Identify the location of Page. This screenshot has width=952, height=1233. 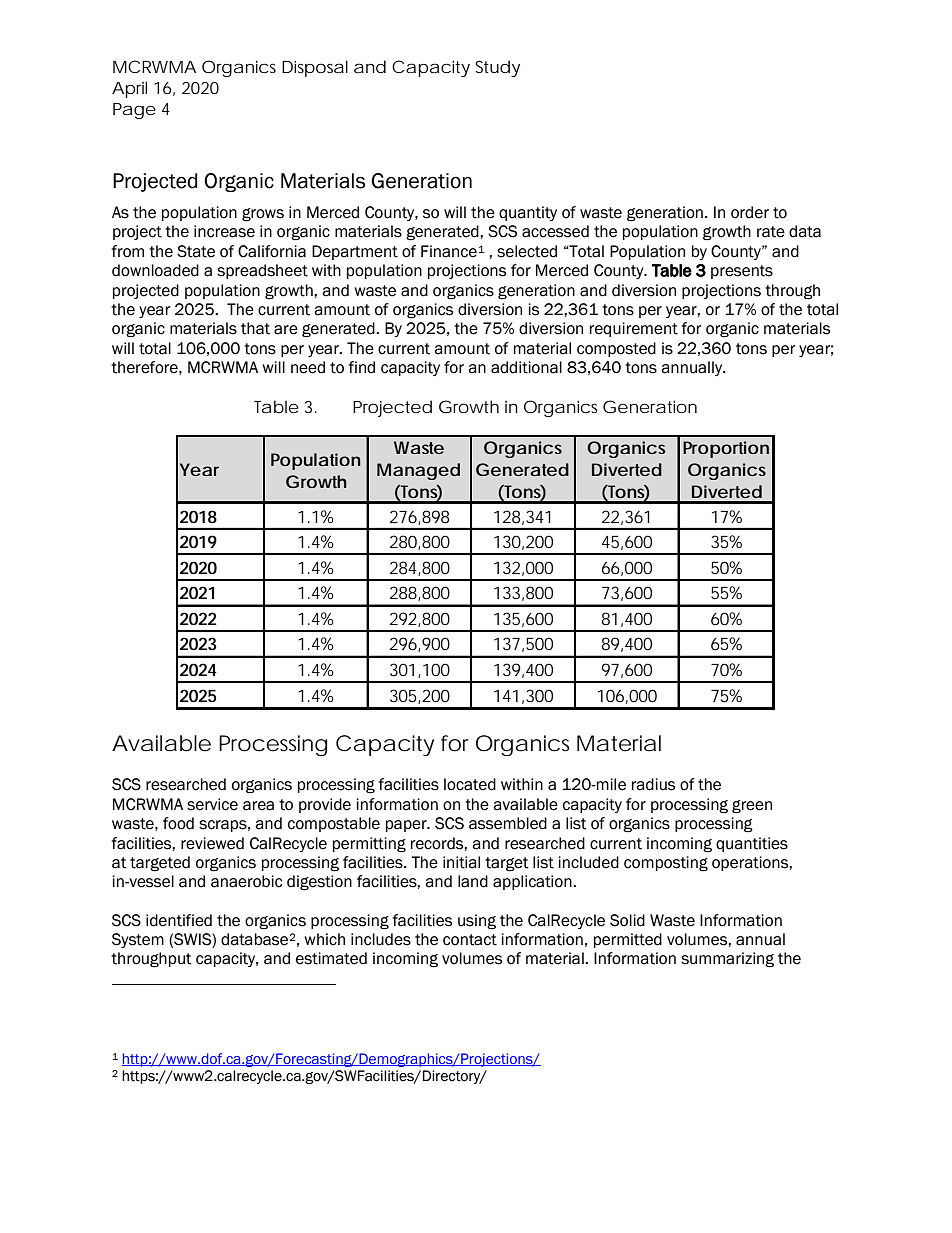
(134, 111).
